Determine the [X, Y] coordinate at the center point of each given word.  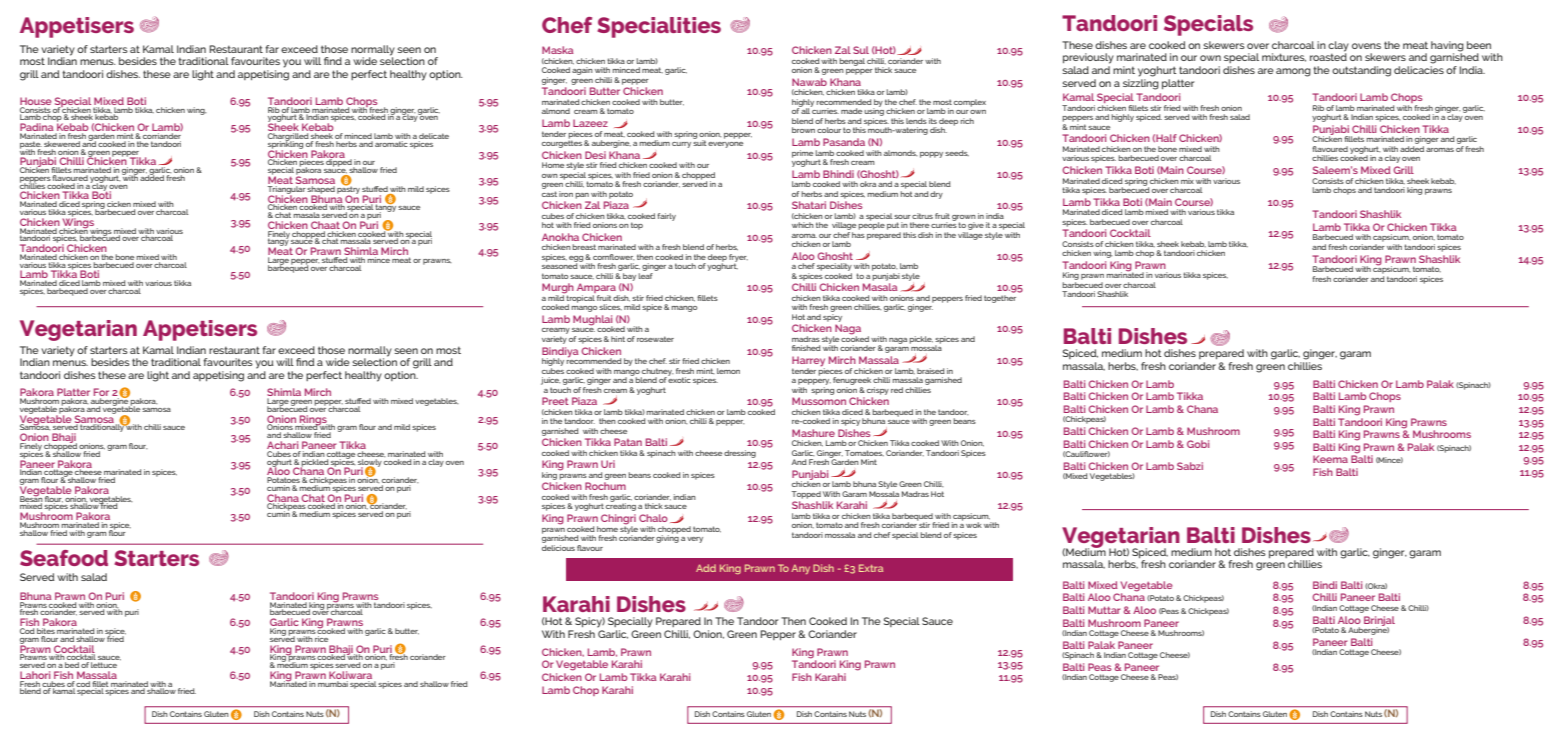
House [36, 102]
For [101, 393]
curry [681, 145]
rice [322, 637]
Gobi [1198, 444]
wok [974, 525]
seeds [957, 153]
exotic [679, 379]
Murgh [558, 289]
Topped [806, 495]
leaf [646, 274]
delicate [434, 137]
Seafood [64, 558]
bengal [852, 62]
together [1000, 299]
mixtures [1284, 57]
